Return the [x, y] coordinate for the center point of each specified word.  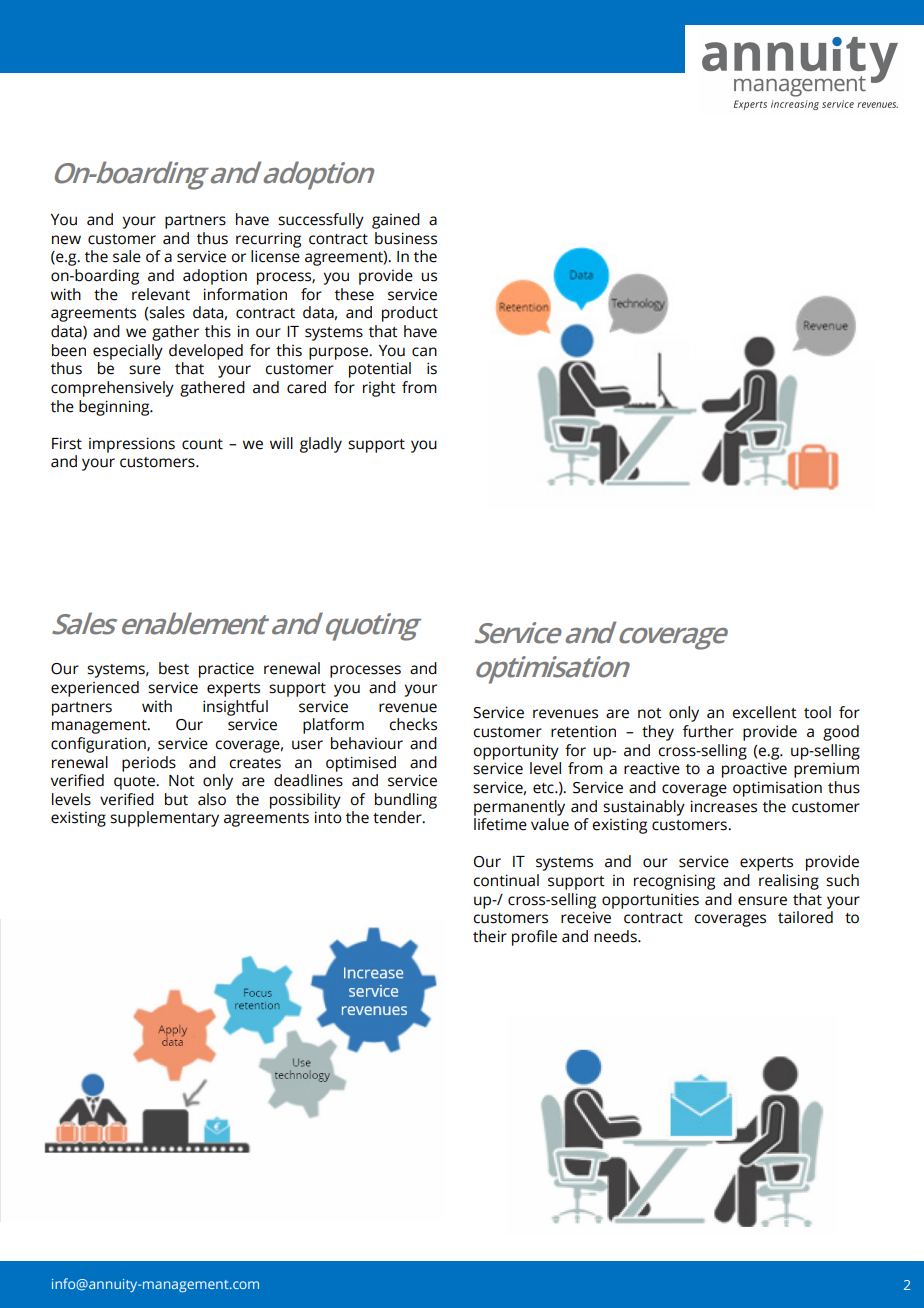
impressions [132, 445]
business [406, 238]
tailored [805, 917]
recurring [268, 240]
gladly [321, 445]
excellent [764, 712]
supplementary [164, 819]
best [174, 668]
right [379, 389]
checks [413, 724]
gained [396, 221]
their [490, 936]
